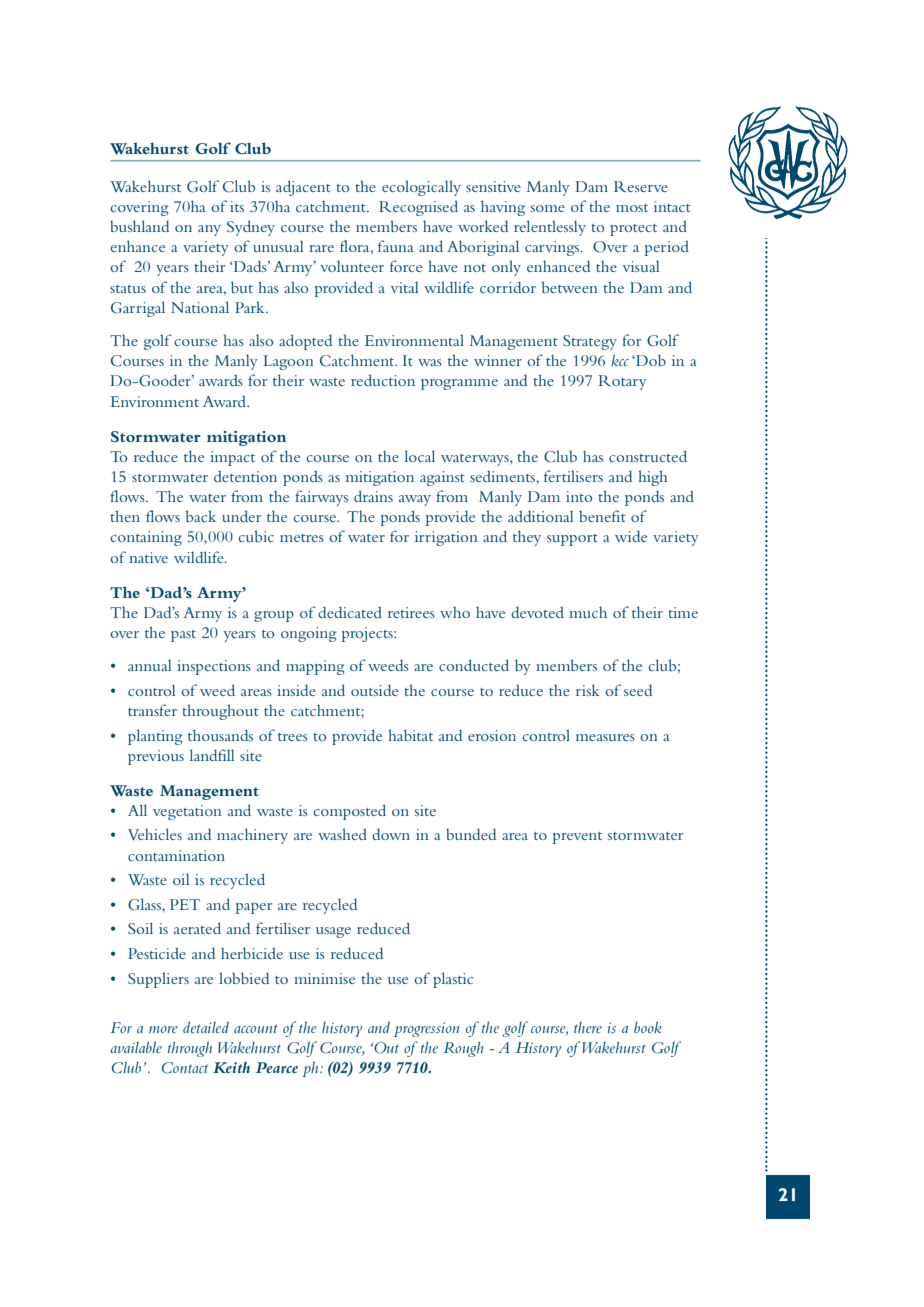 The width and height of the document is (924, 1307). What do you see at coordinates (410, 735) in the document?
I see `habitat` at bounding box center [410, 735].
